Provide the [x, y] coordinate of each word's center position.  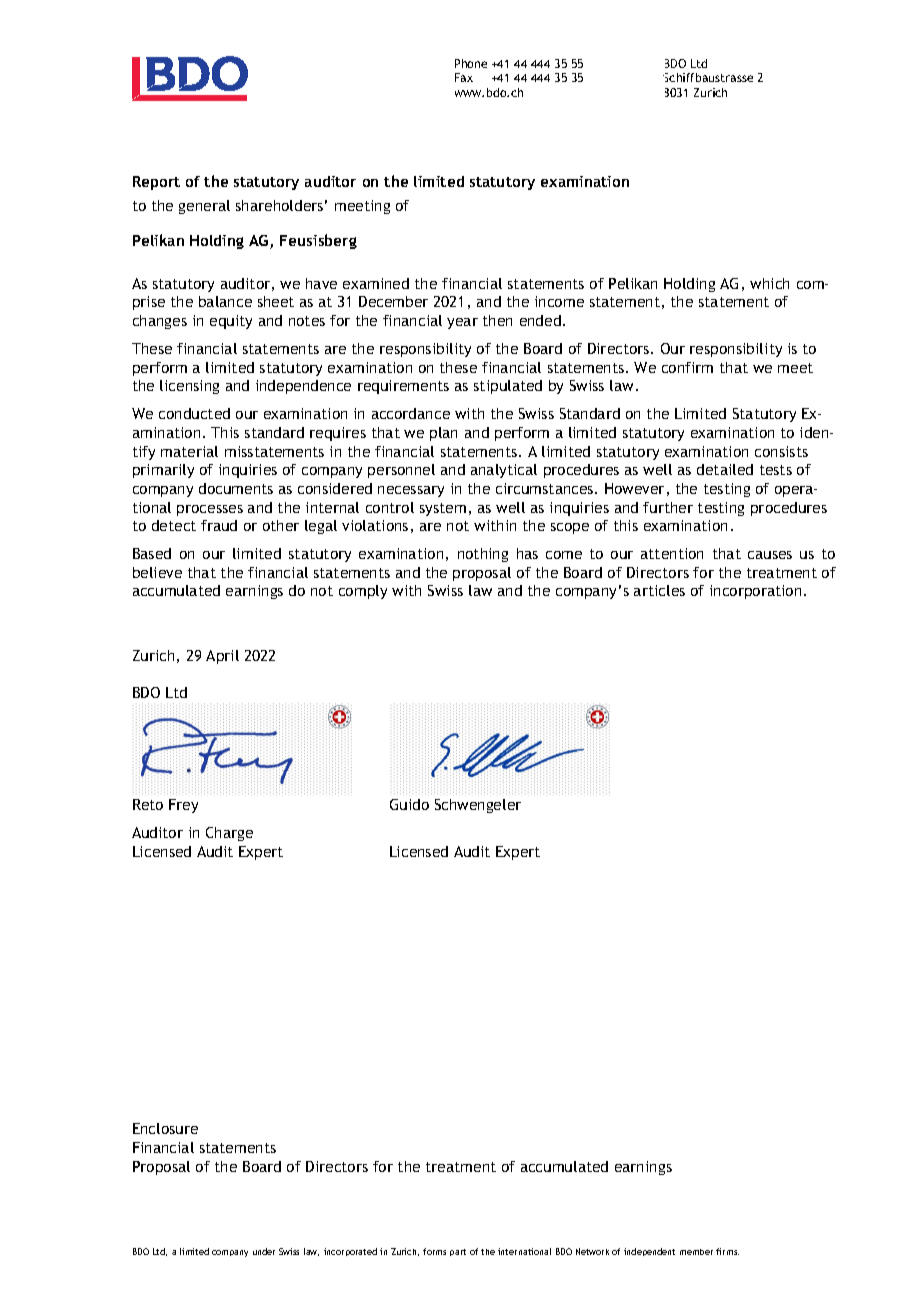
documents [236, 488]
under [264, 1251]
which [769, 283]
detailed [725, 469]
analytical [504, 471]
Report [156, 183]
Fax [464, 77]
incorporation [755, 592]
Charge [229, 834]
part [458, 1252]
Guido [409, 804]
